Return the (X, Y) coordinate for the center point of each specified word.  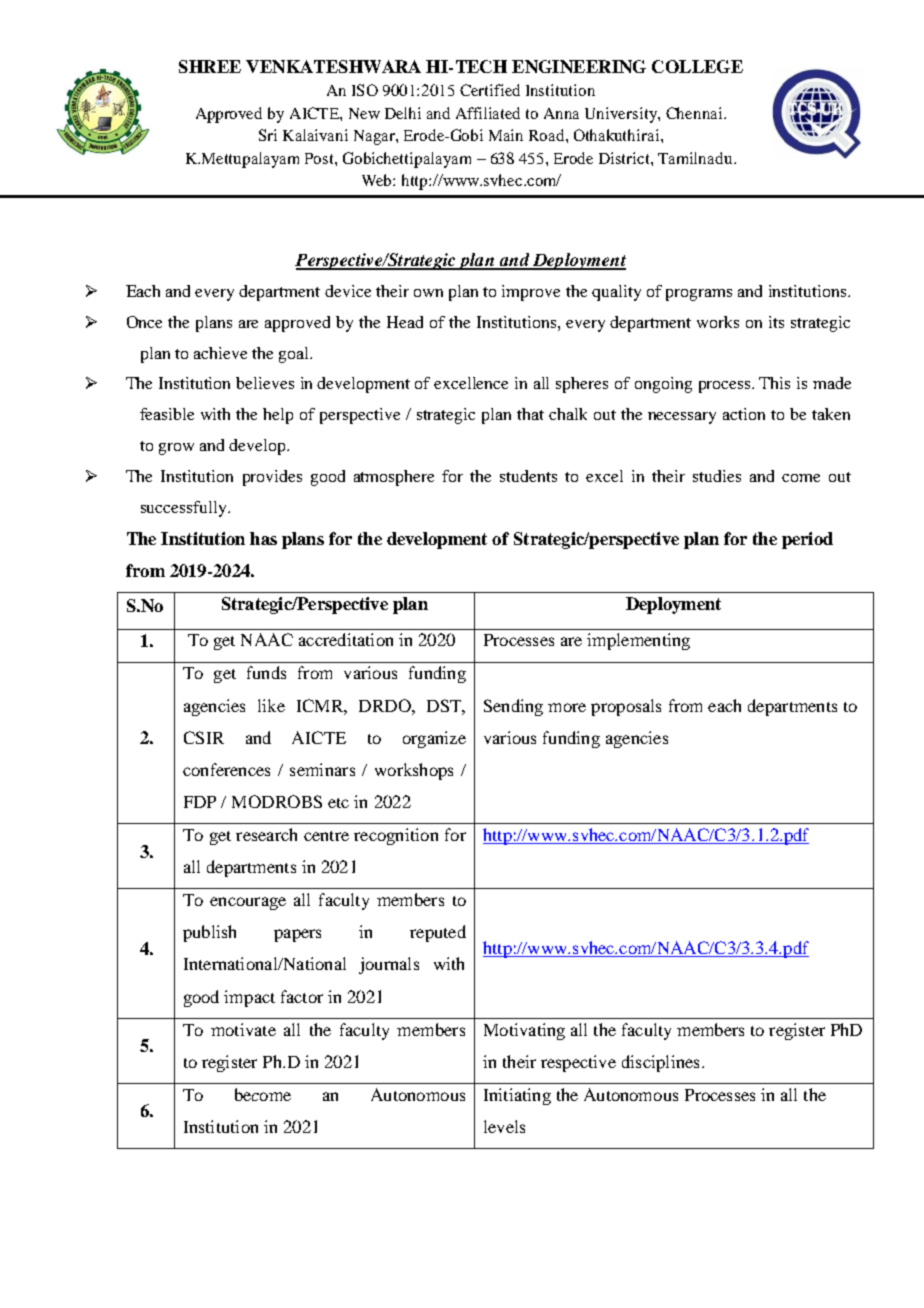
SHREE (210, 66)
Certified (490, 90)
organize (434, 739)
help (278, 416)
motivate (243, 1029)
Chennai (695, 113)
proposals (626, 707)
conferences (226, 769)
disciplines (660, 1063)
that (530, 414)
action (744, 414)
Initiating (517, 1096)
